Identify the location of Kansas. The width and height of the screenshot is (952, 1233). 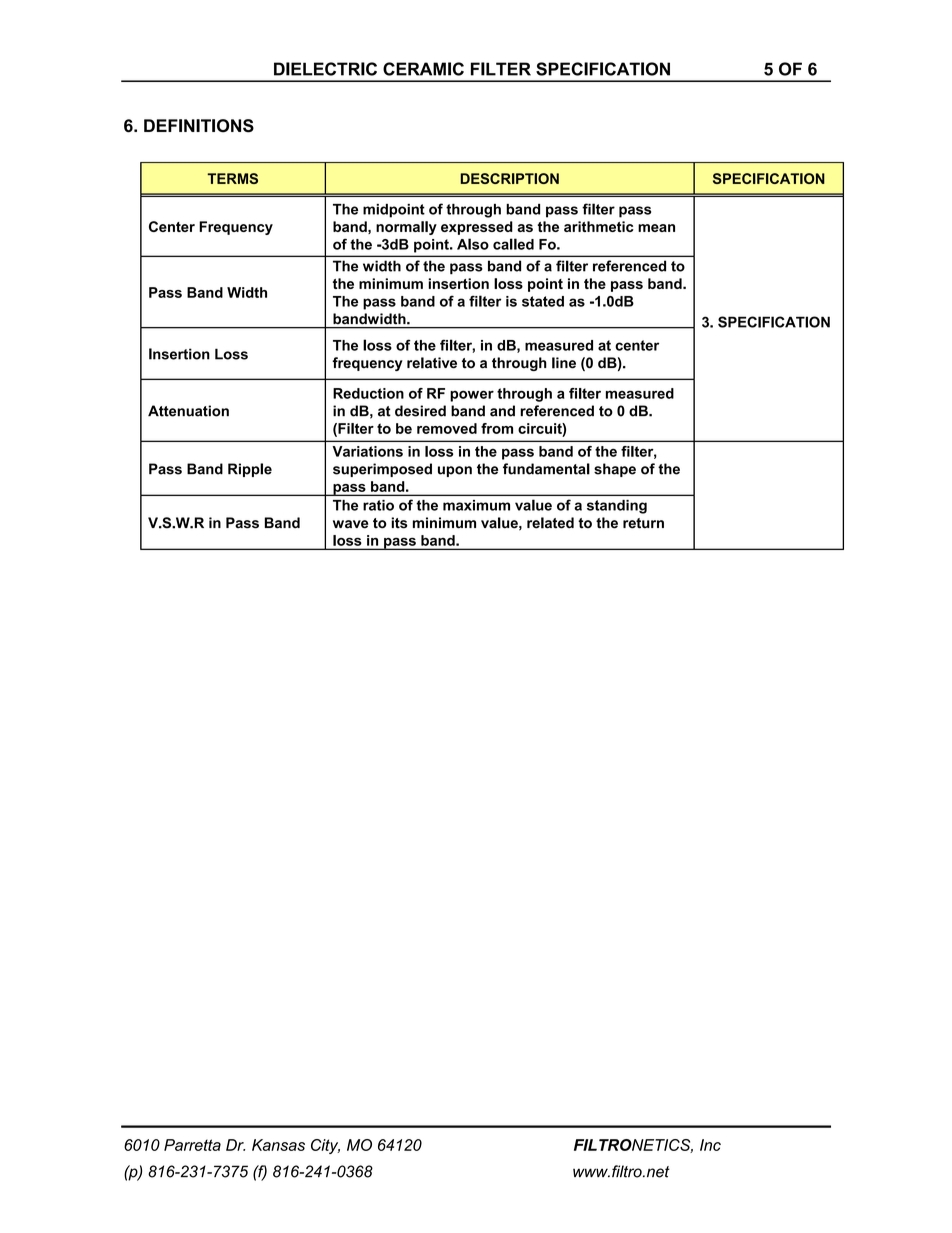
(278, 1145).
